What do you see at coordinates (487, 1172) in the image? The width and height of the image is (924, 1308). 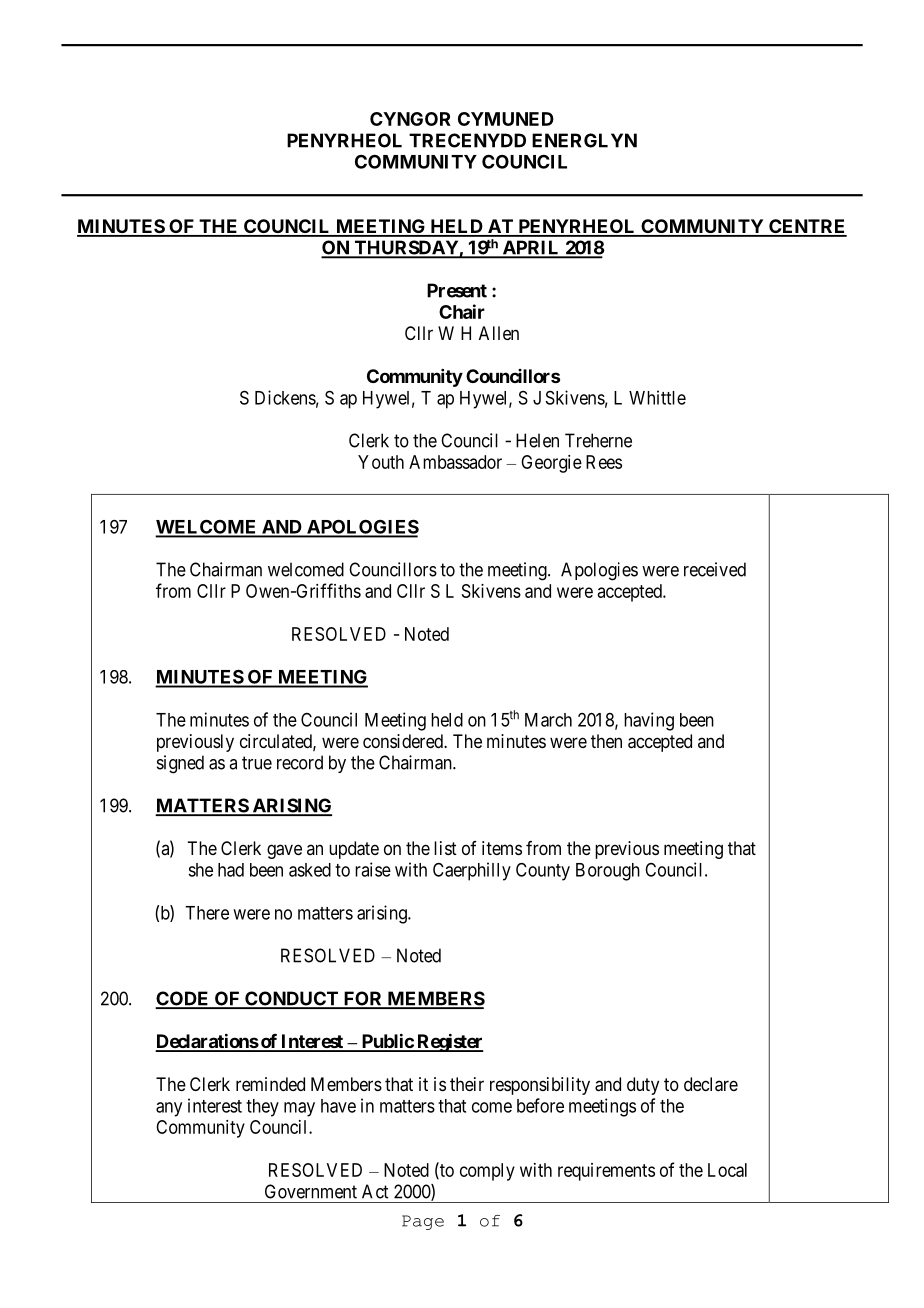 I see `comply` at bounding box center [487, 1172].
